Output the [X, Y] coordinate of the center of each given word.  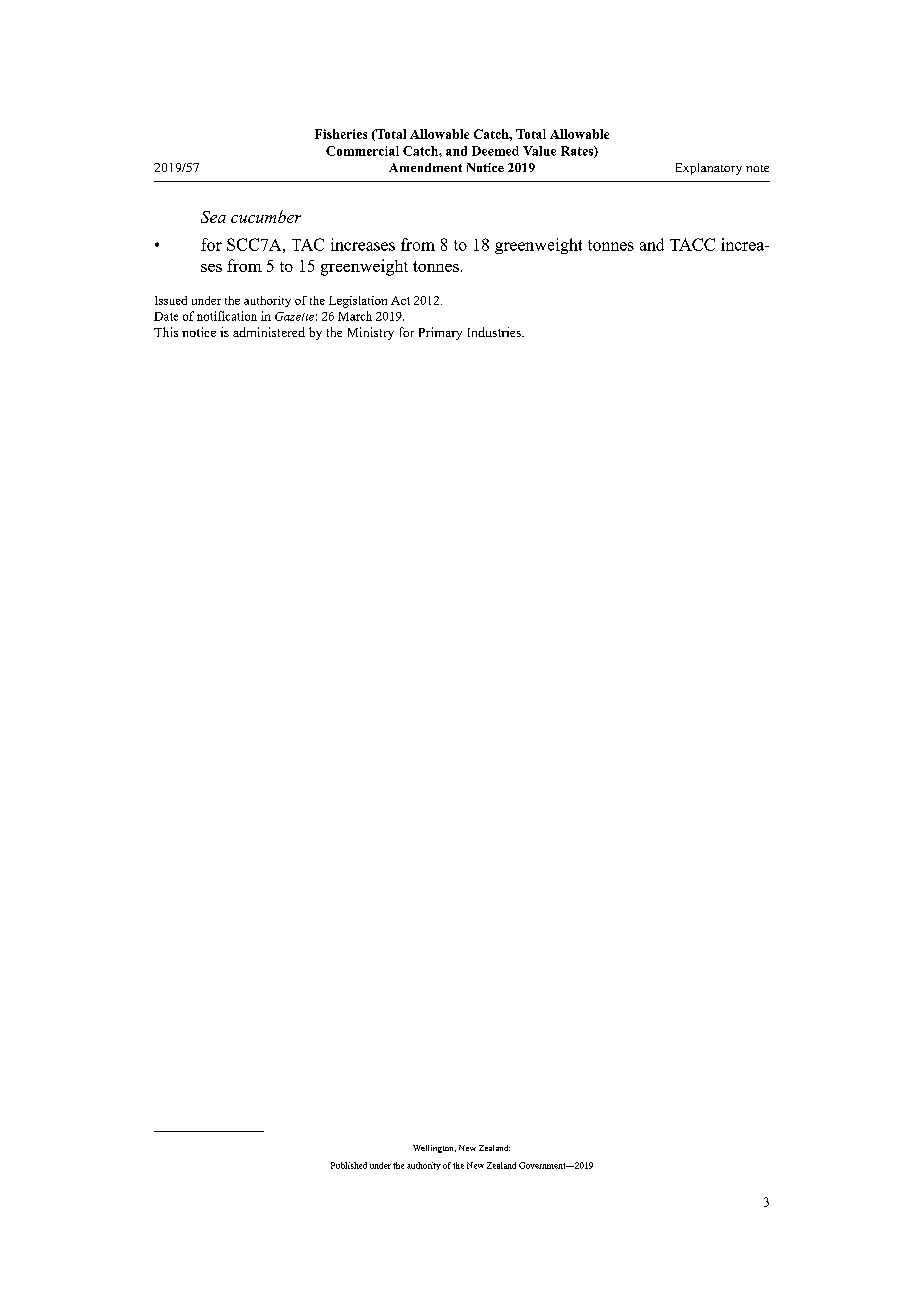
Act [400, 300]
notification [227, 316]
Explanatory [709, 169]
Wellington [434, 1149]
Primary [440, 333]
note [757, 168]
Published [349, 1165]
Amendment [425, 167]
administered [269, 332]
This [166, 332]
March [355, 316]
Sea [213, 217]
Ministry [371, 333]
